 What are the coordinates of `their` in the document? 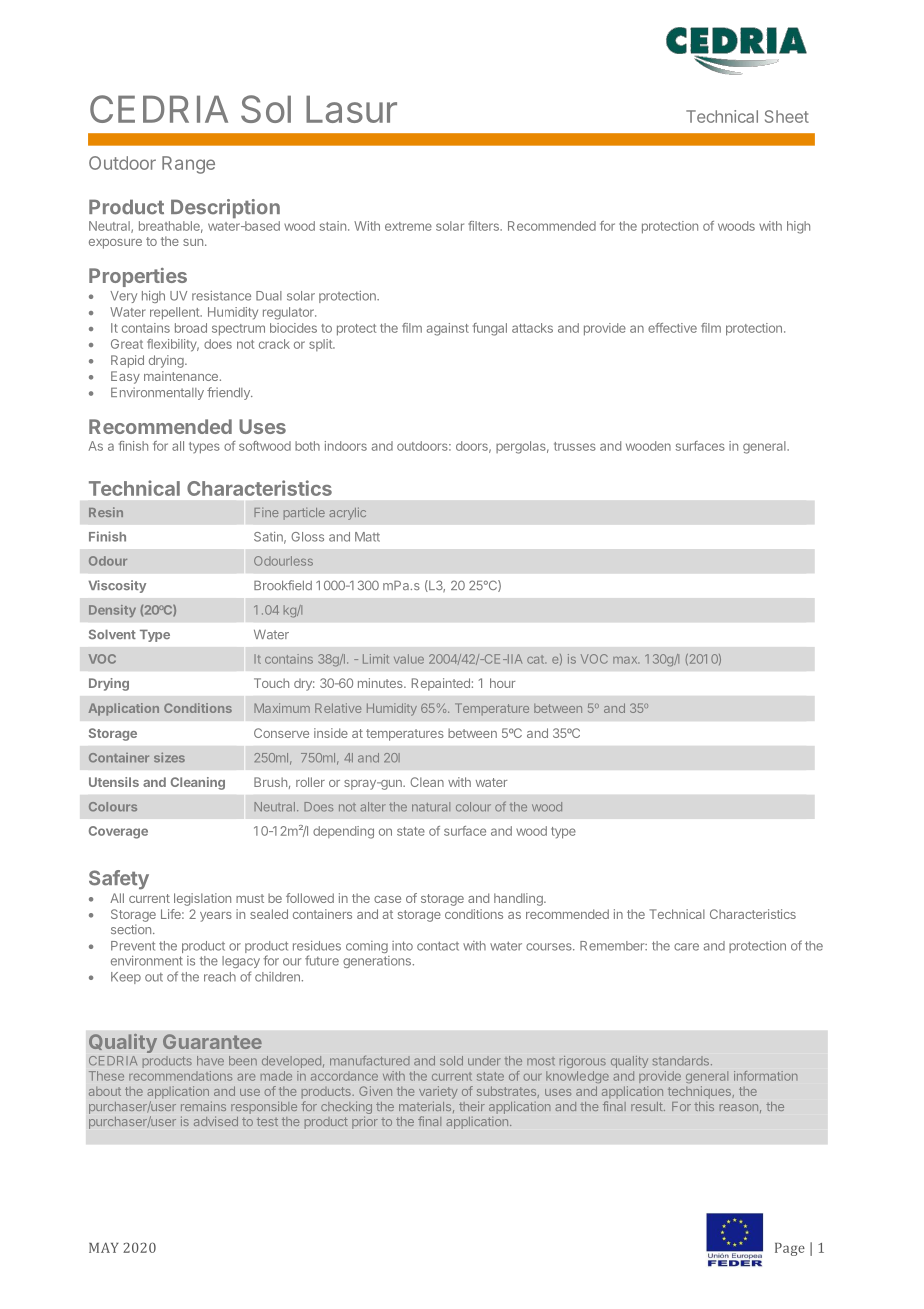 It's located at (472, 1106).
